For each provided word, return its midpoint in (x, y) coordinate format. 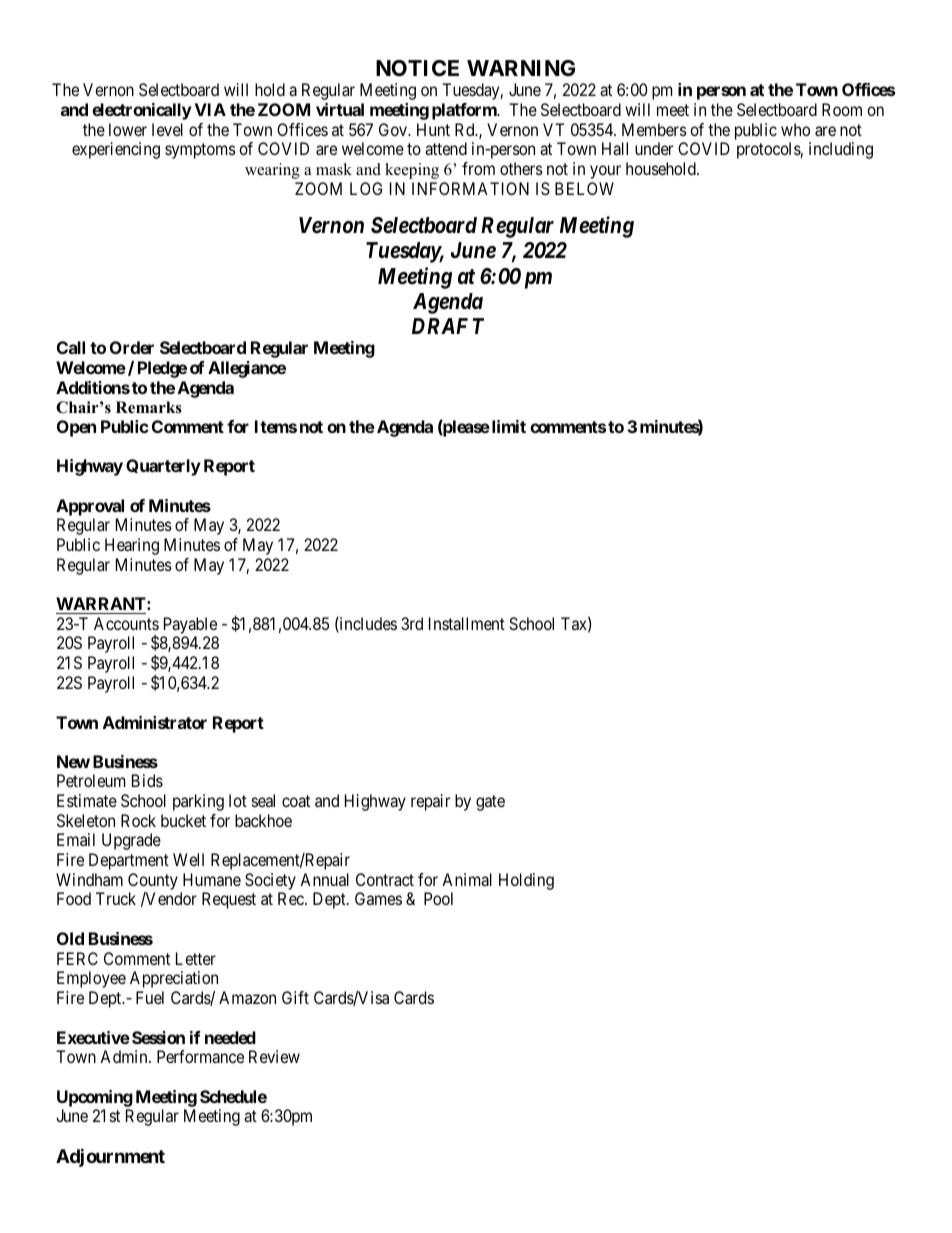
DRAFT (448, 326)
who (795, 129)
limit (507, 426)
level (167, 129)
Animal (467, 879)
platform (465, 111)
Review (274, 1056)
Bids (147, 780)
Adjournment (110, 1157)
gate (490, 803)
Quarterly (163, 467)
